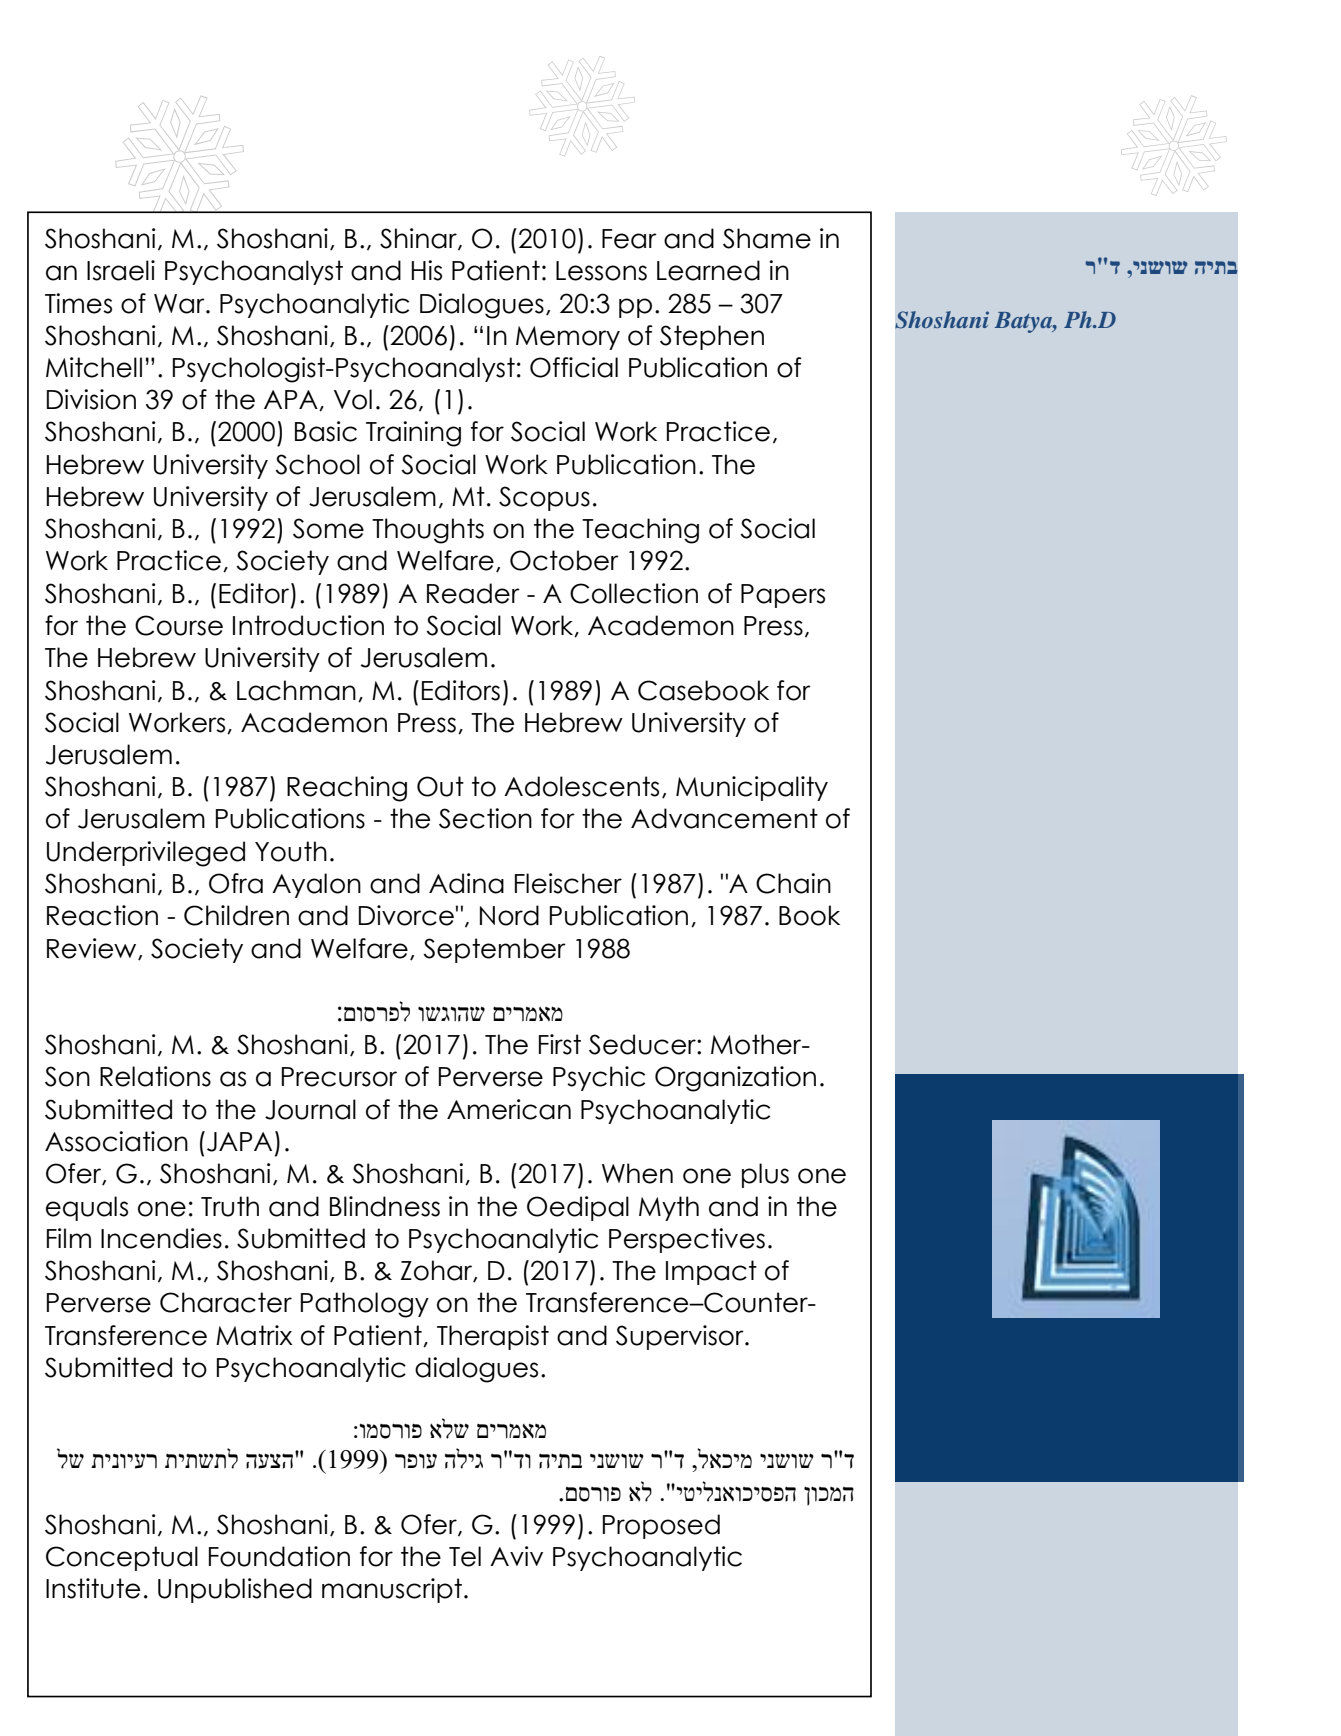 Image resolution: width=1341 pixels, height=1736 pixels. Describe the element at coordinates (426, 270) in the page. I see `His` at that location.
